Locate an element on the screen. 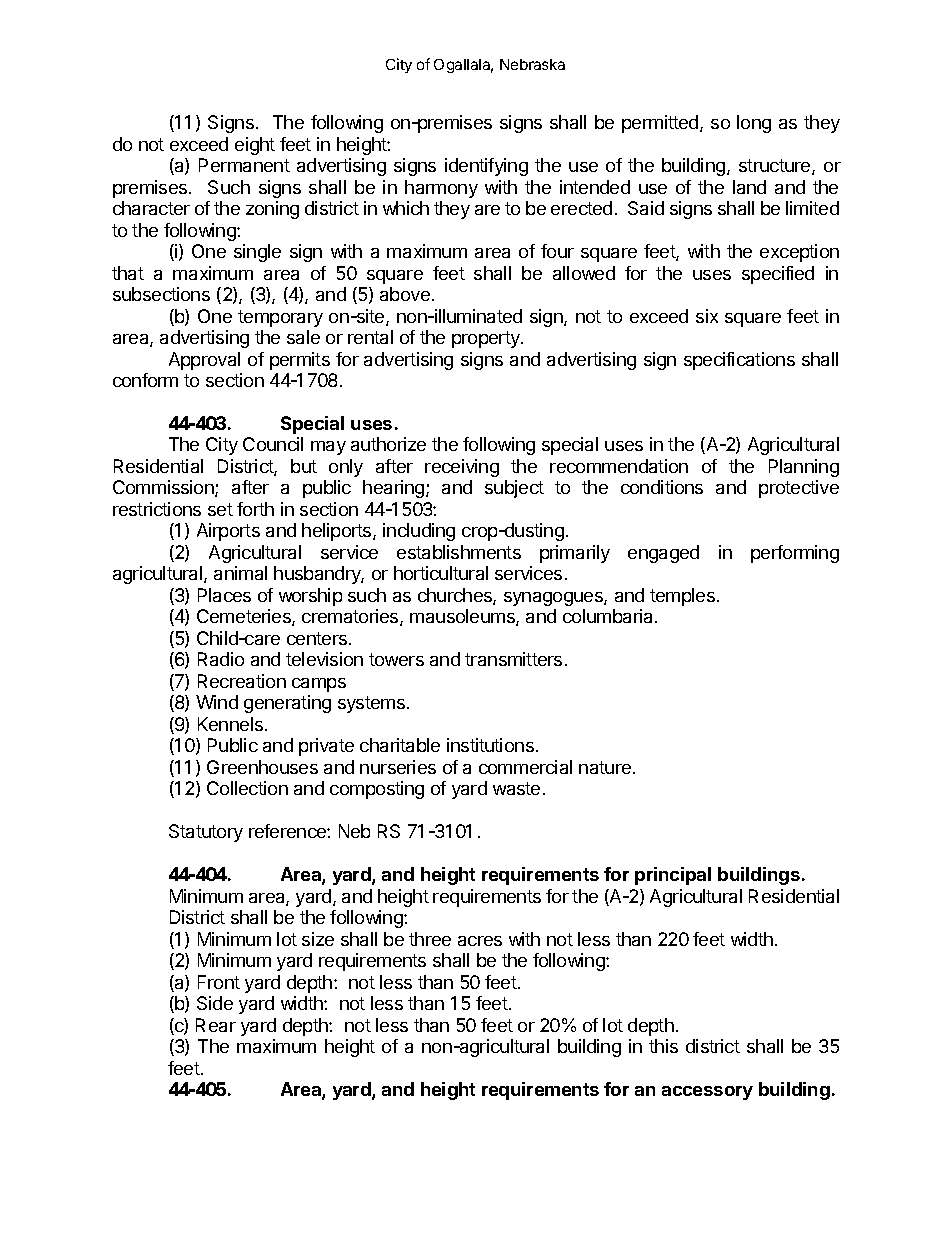 The height and width of the screenshot is (1233, 952). specifications is located at coordinates (739, 361).
